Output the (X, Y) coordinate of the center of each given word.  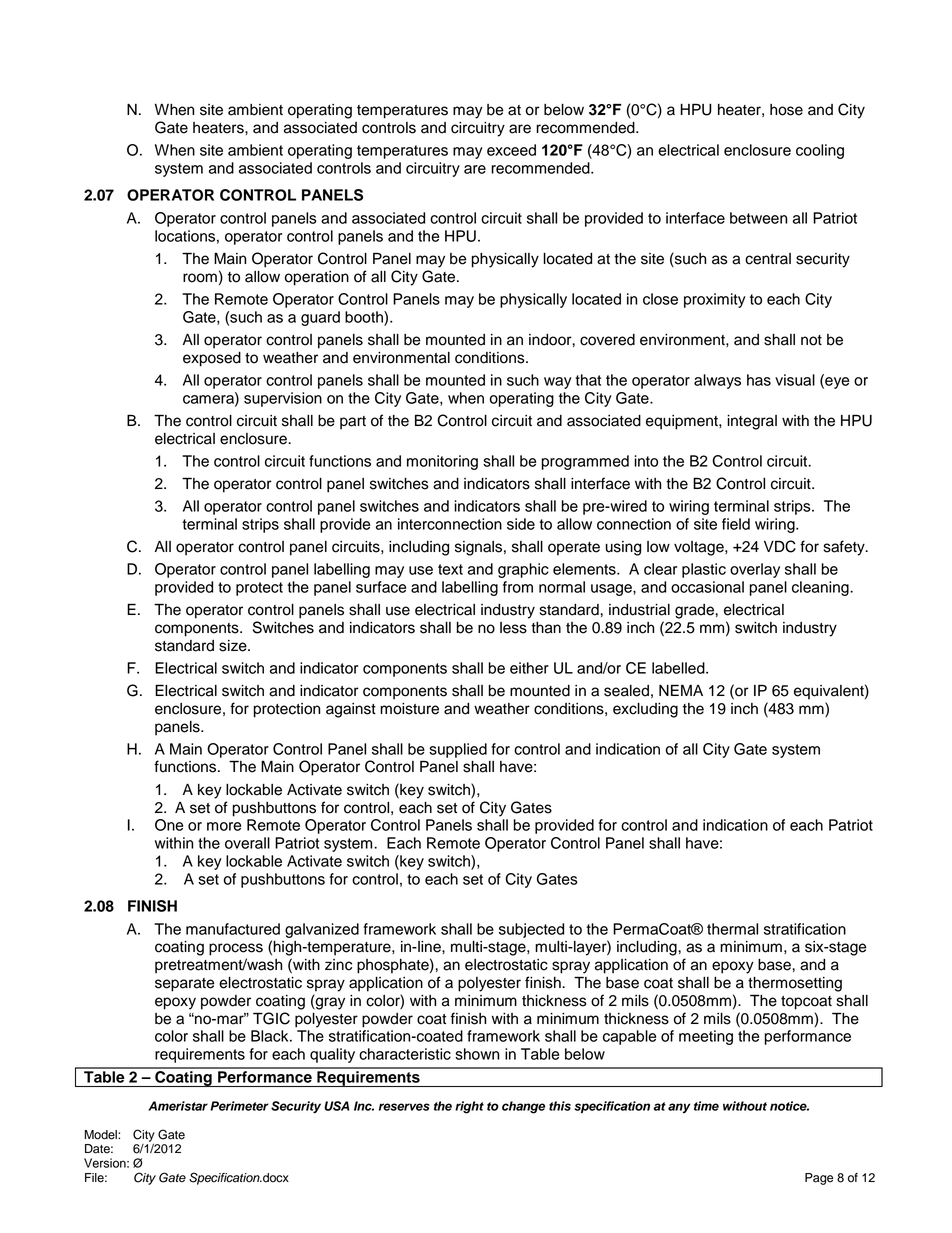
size (234, 646)
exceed (511, 150)
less (513, 628)
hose (786, 110)
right (469, 1107)
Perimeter (239, 1106)
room (200, 278)
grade (695, 611)
